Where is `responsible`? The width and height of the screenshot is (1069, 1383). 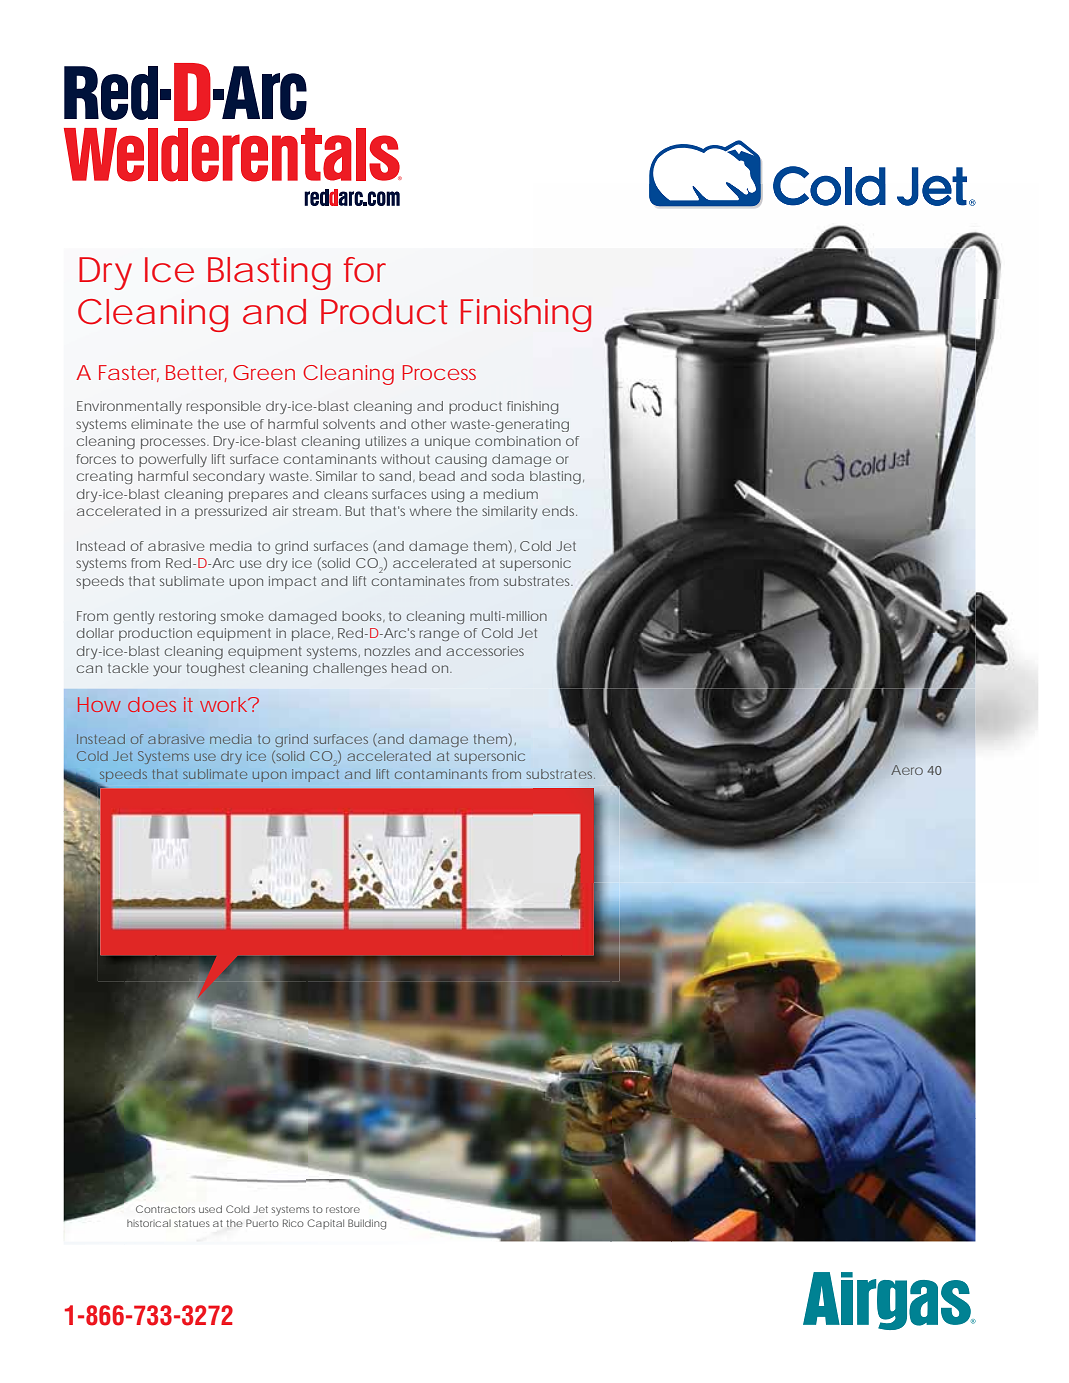 responsible is located at coordinates (223, 407).
